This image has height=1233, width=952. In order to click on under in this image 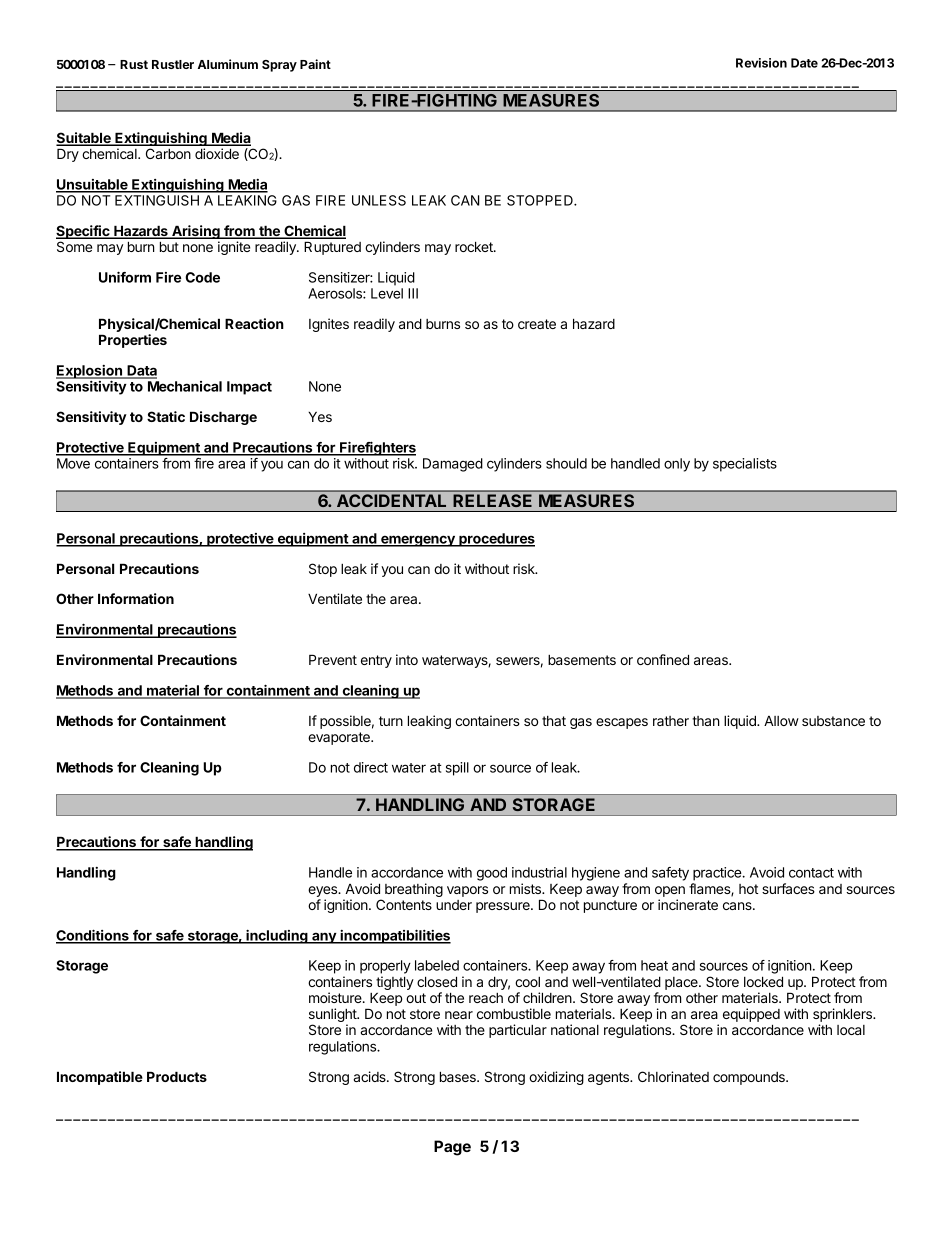, I will do `click(454, 905)`.
